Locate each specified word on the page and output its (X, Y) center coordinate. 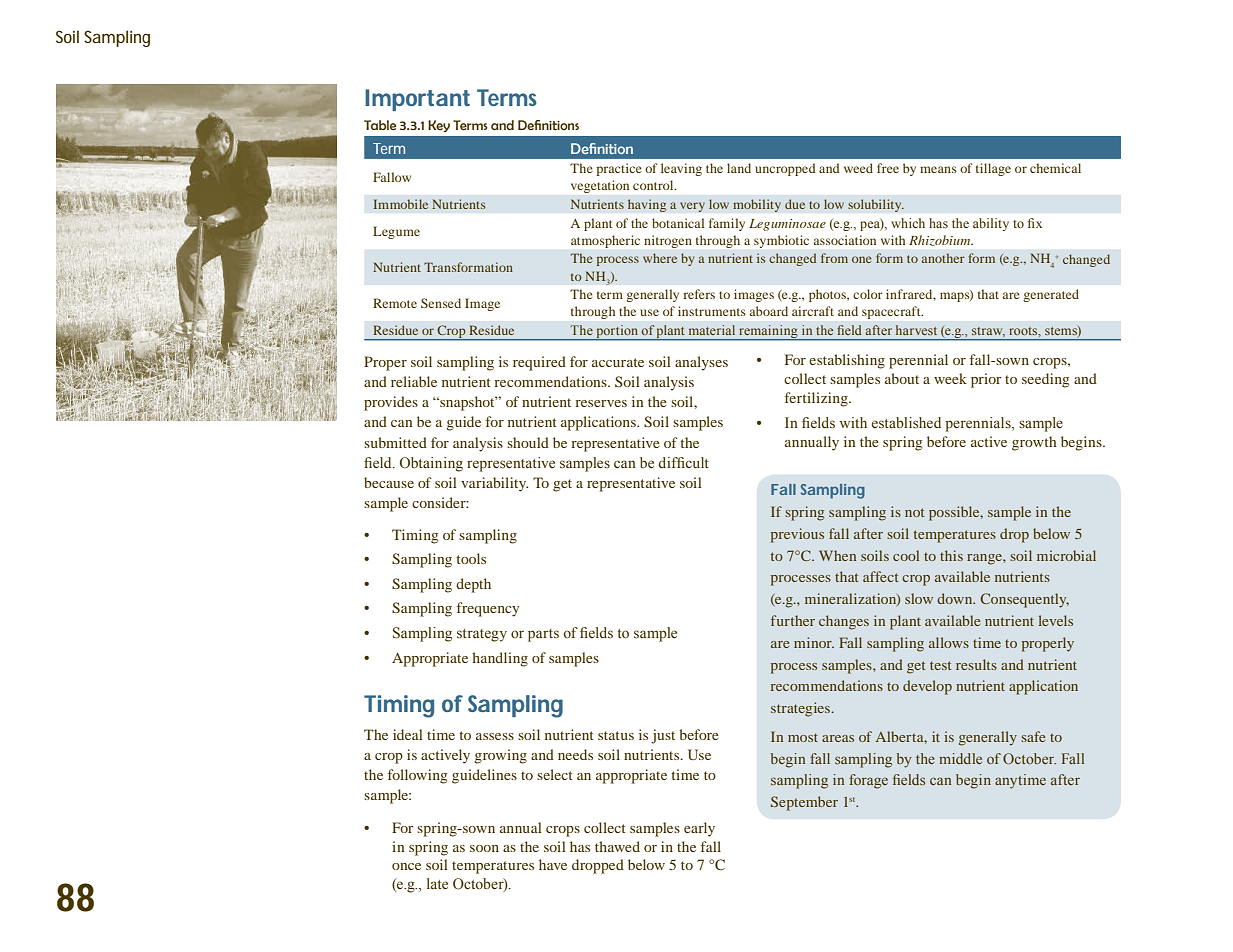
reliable (414, 381)
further (793, 620)
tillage (993, 169)
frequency (488, 609)
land (739, 168)
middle (960, 758)
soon (484, 848)
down (956, 598)
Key (439, 126)
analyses (701, 363)
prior (986, 380)
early (699, 829)
